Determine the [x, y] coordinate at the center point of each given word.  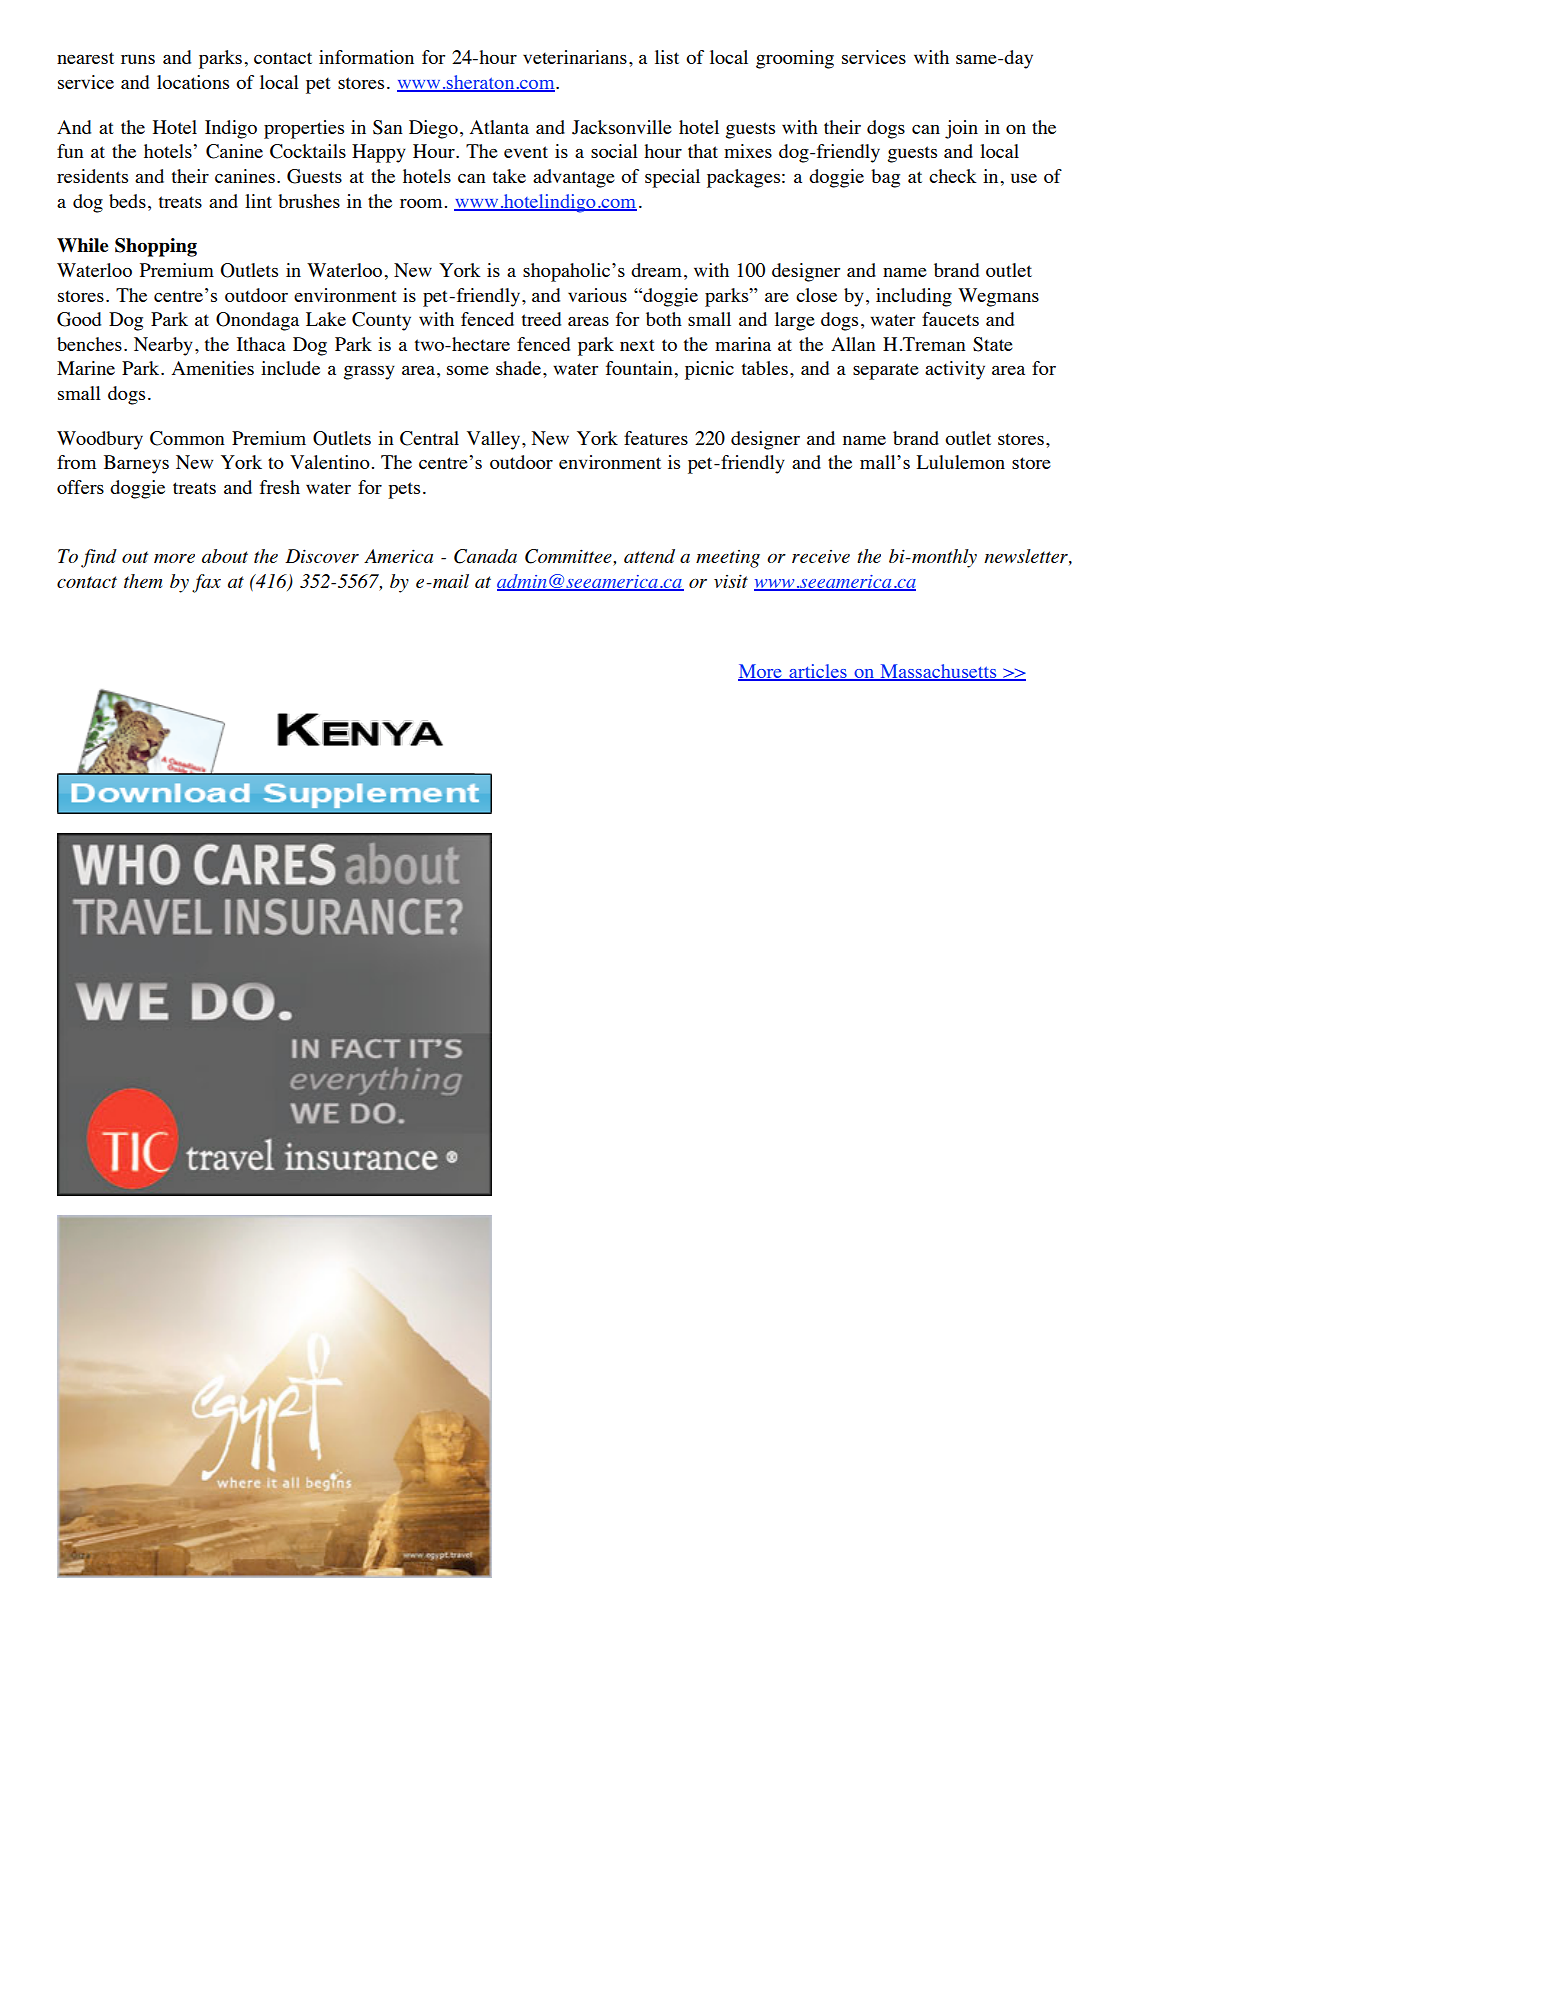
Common [187, 438]
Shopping [156, 247]
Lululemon [961, 462]
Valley [493, 440]
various [597, 295]
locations [193, 82]
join [961, 129]
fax [206, 583]
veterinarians [575, 57]
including [914, 297]
